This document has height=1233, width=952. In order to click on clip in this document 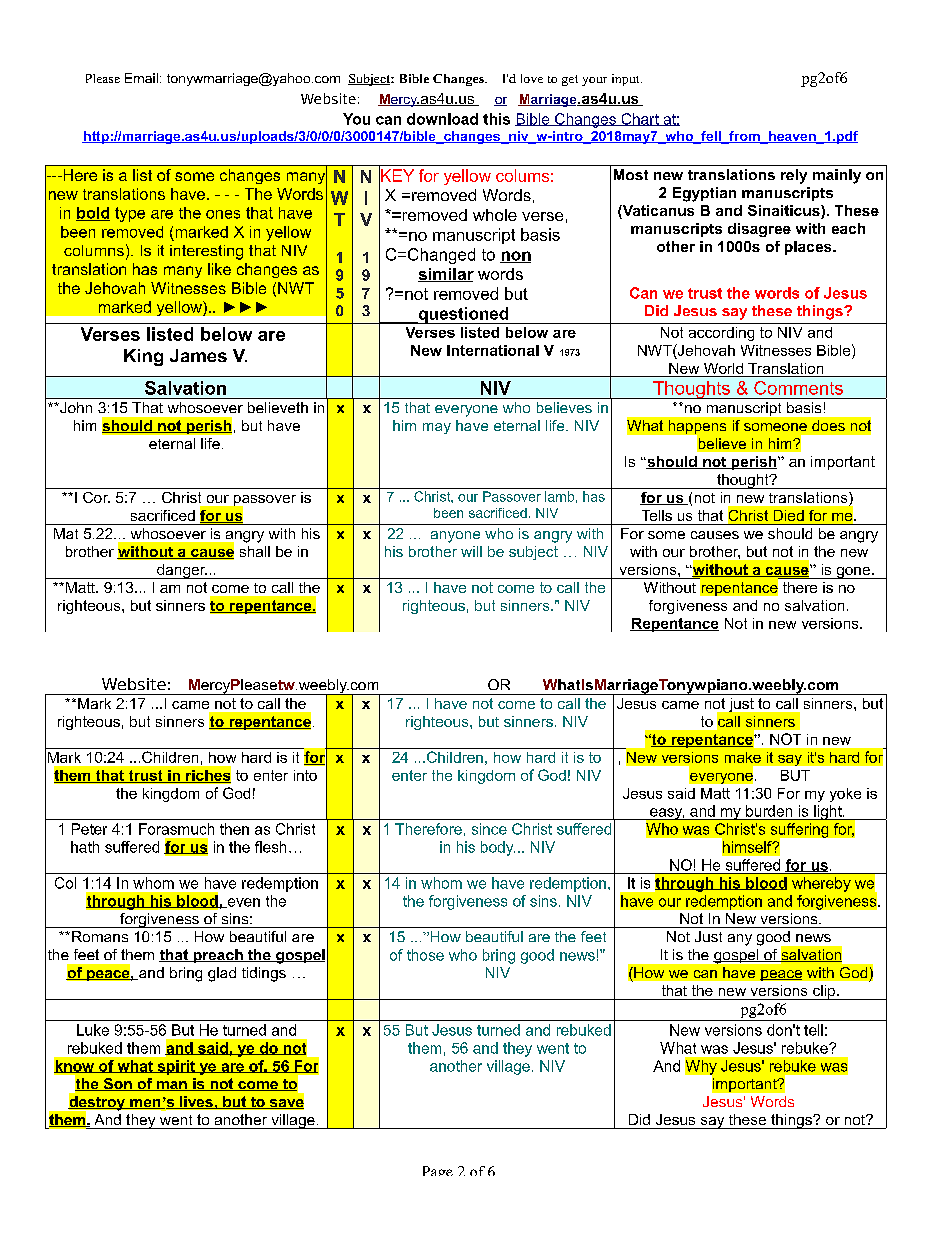, I will do `click(824, 992)`.
